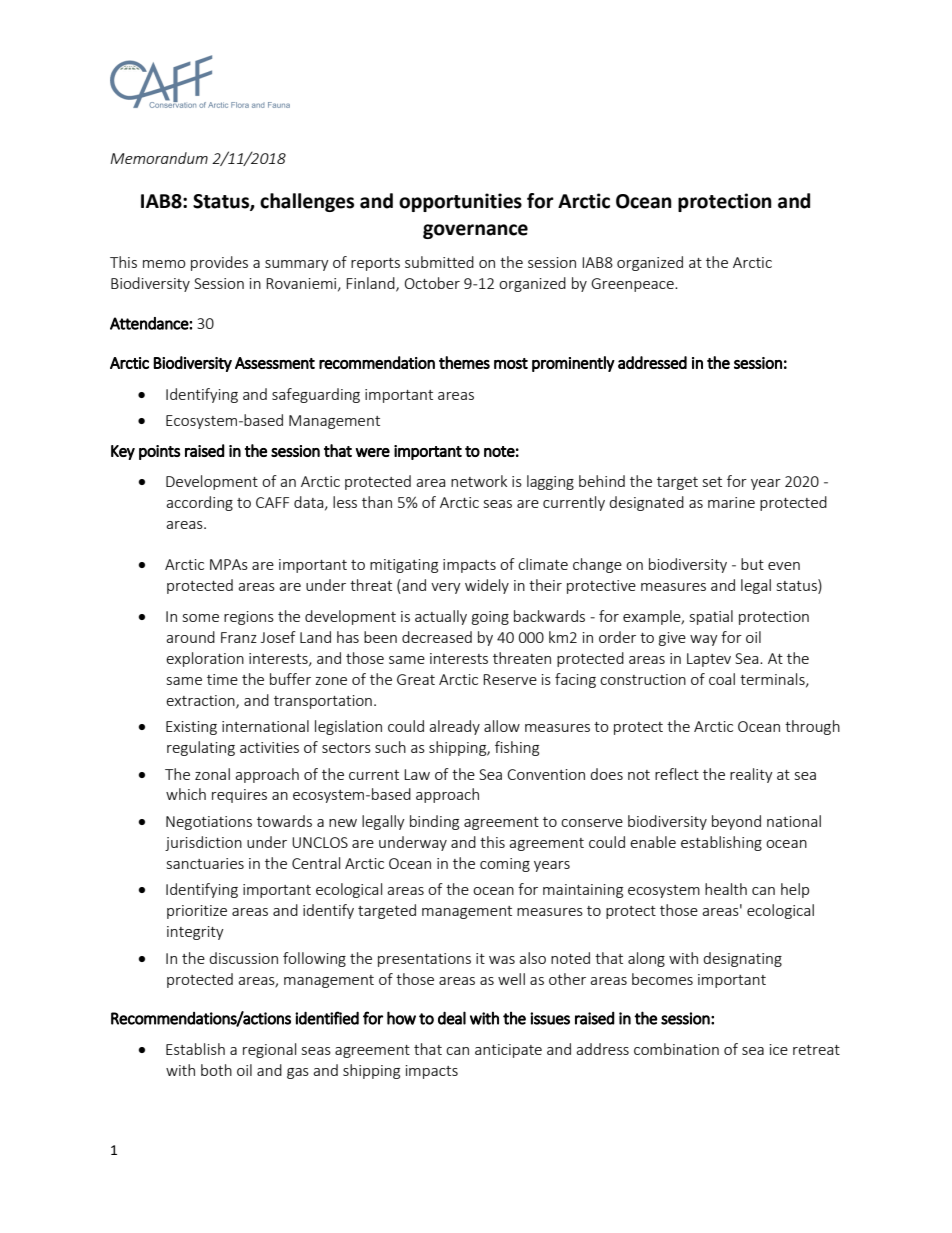 The width and height of the page is (952, 1233). Describe the element at coordinates (711, 617) in the page. I see `spatial` at that location.
